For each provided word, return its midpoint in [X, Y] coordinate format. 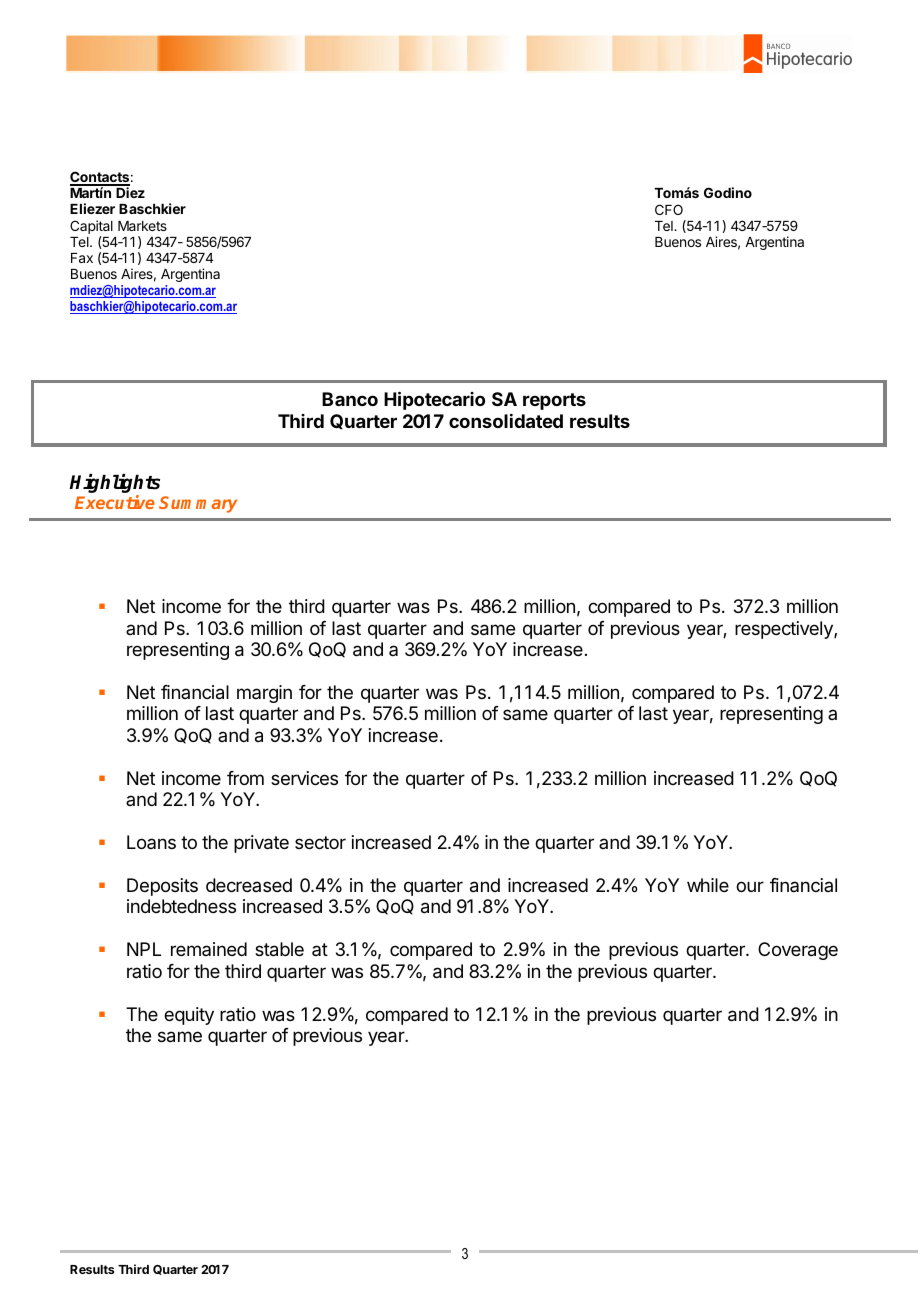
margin [264, 694]
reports [554, 401]
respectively [785, 630]
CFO [669, 209]
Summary [198, 504]
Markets [142, 226]
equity [189, 1016]
